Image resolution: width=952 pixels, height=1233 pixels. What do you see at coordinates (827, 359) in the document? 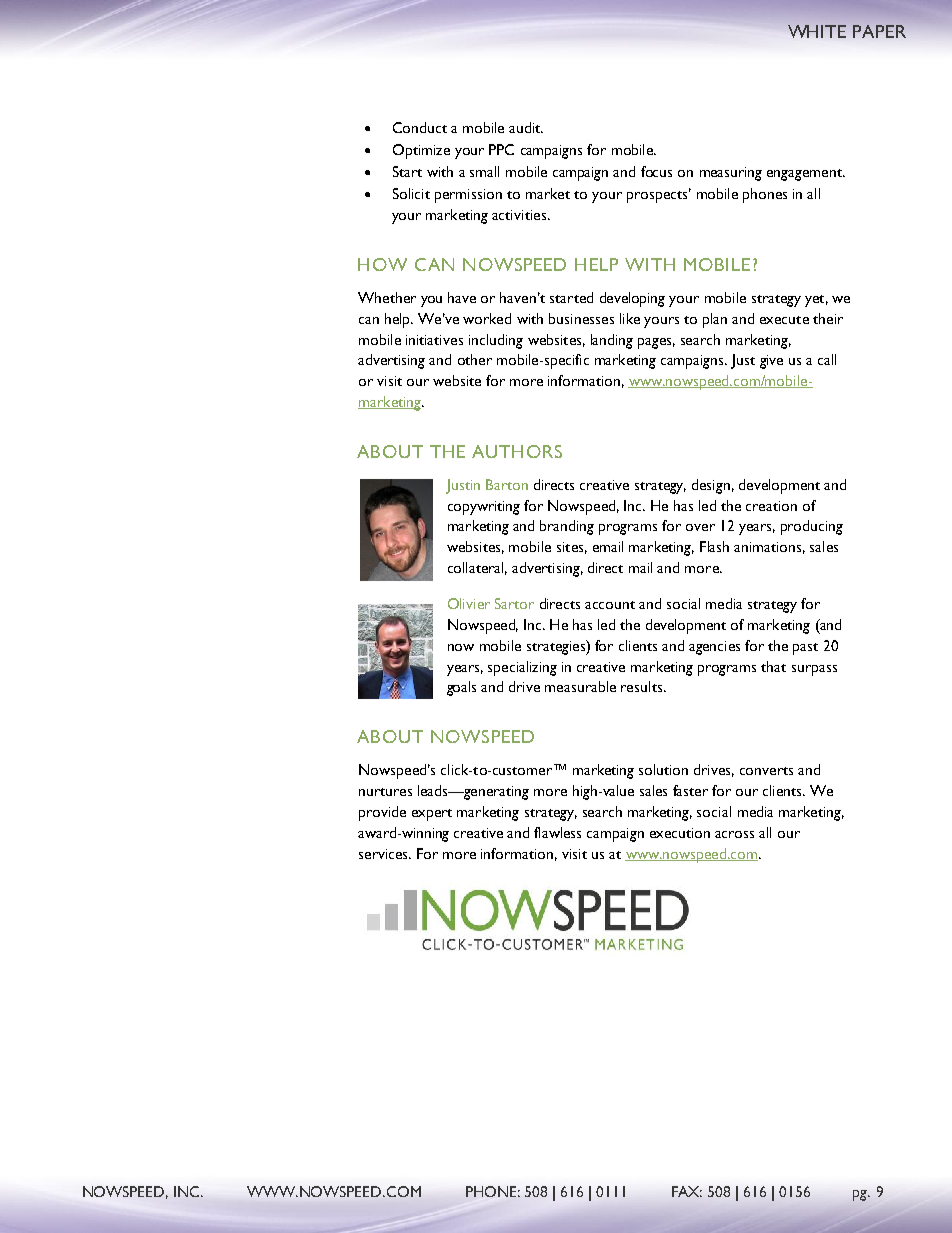
I see `call` at bounding box center [827, 359].
